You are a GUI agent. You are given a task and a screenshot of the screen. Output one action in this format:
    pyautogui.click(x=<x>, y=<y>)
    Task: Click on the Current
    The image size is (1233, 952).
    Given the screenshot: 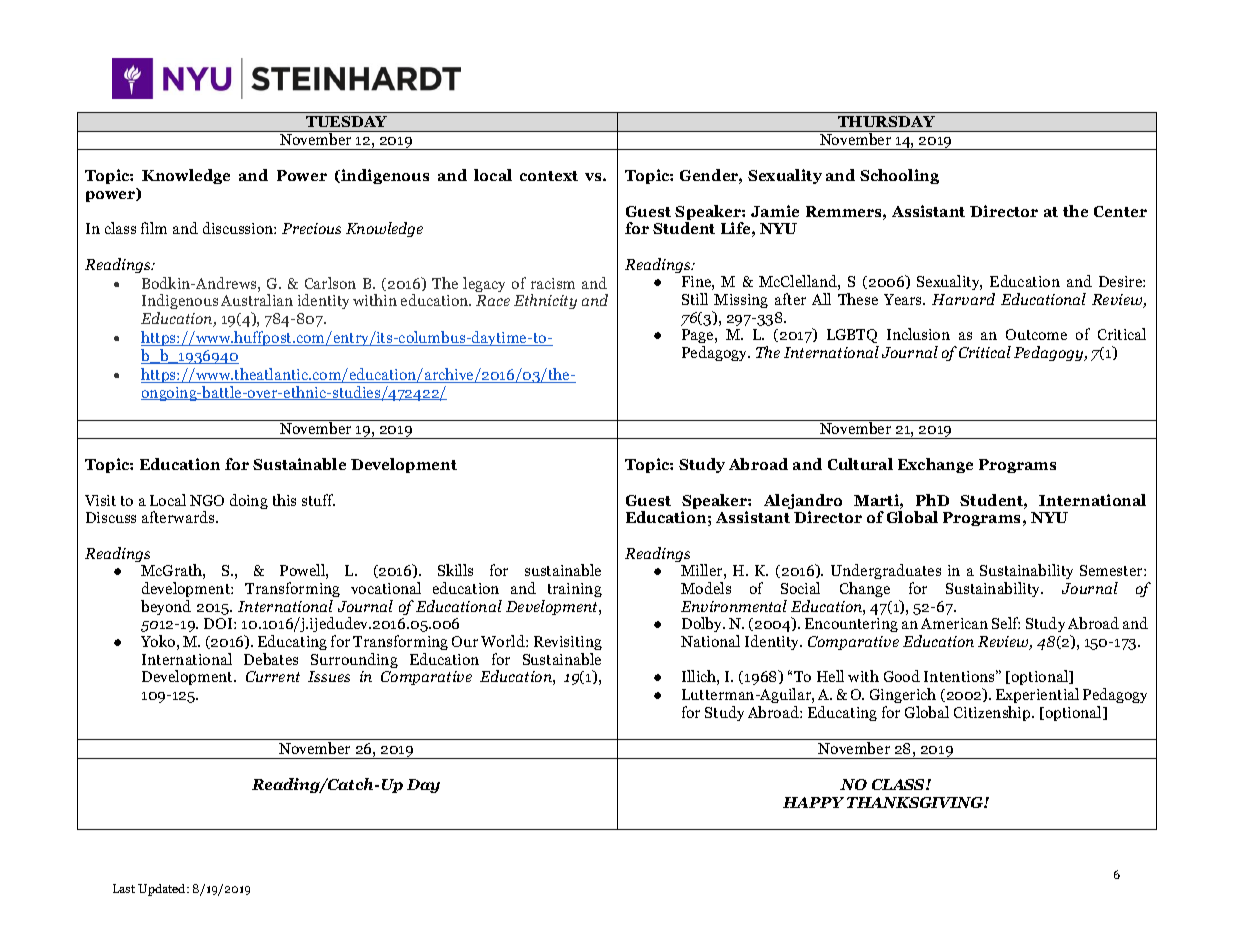 What is the action you would take?
    pyautogui.click(x=273, y=676)
